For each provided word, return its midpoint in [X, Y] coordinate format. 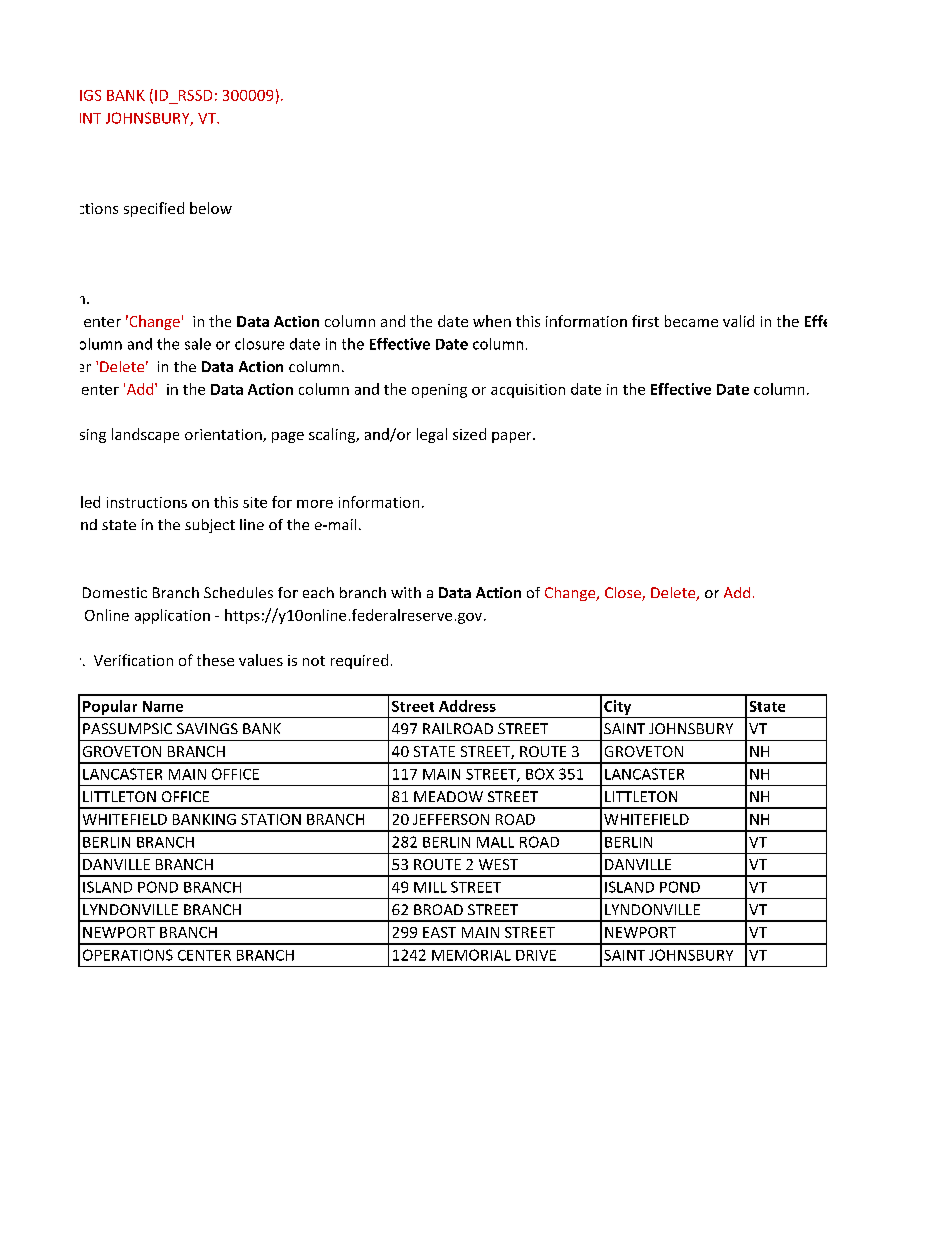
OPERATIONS [128, 955]
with [406, 592]
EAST [439, 932]
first [645, 321]
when [492, 321]
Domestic [115, 592]
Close [624, 594]
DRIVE [536, 955]
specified [154, 209]
